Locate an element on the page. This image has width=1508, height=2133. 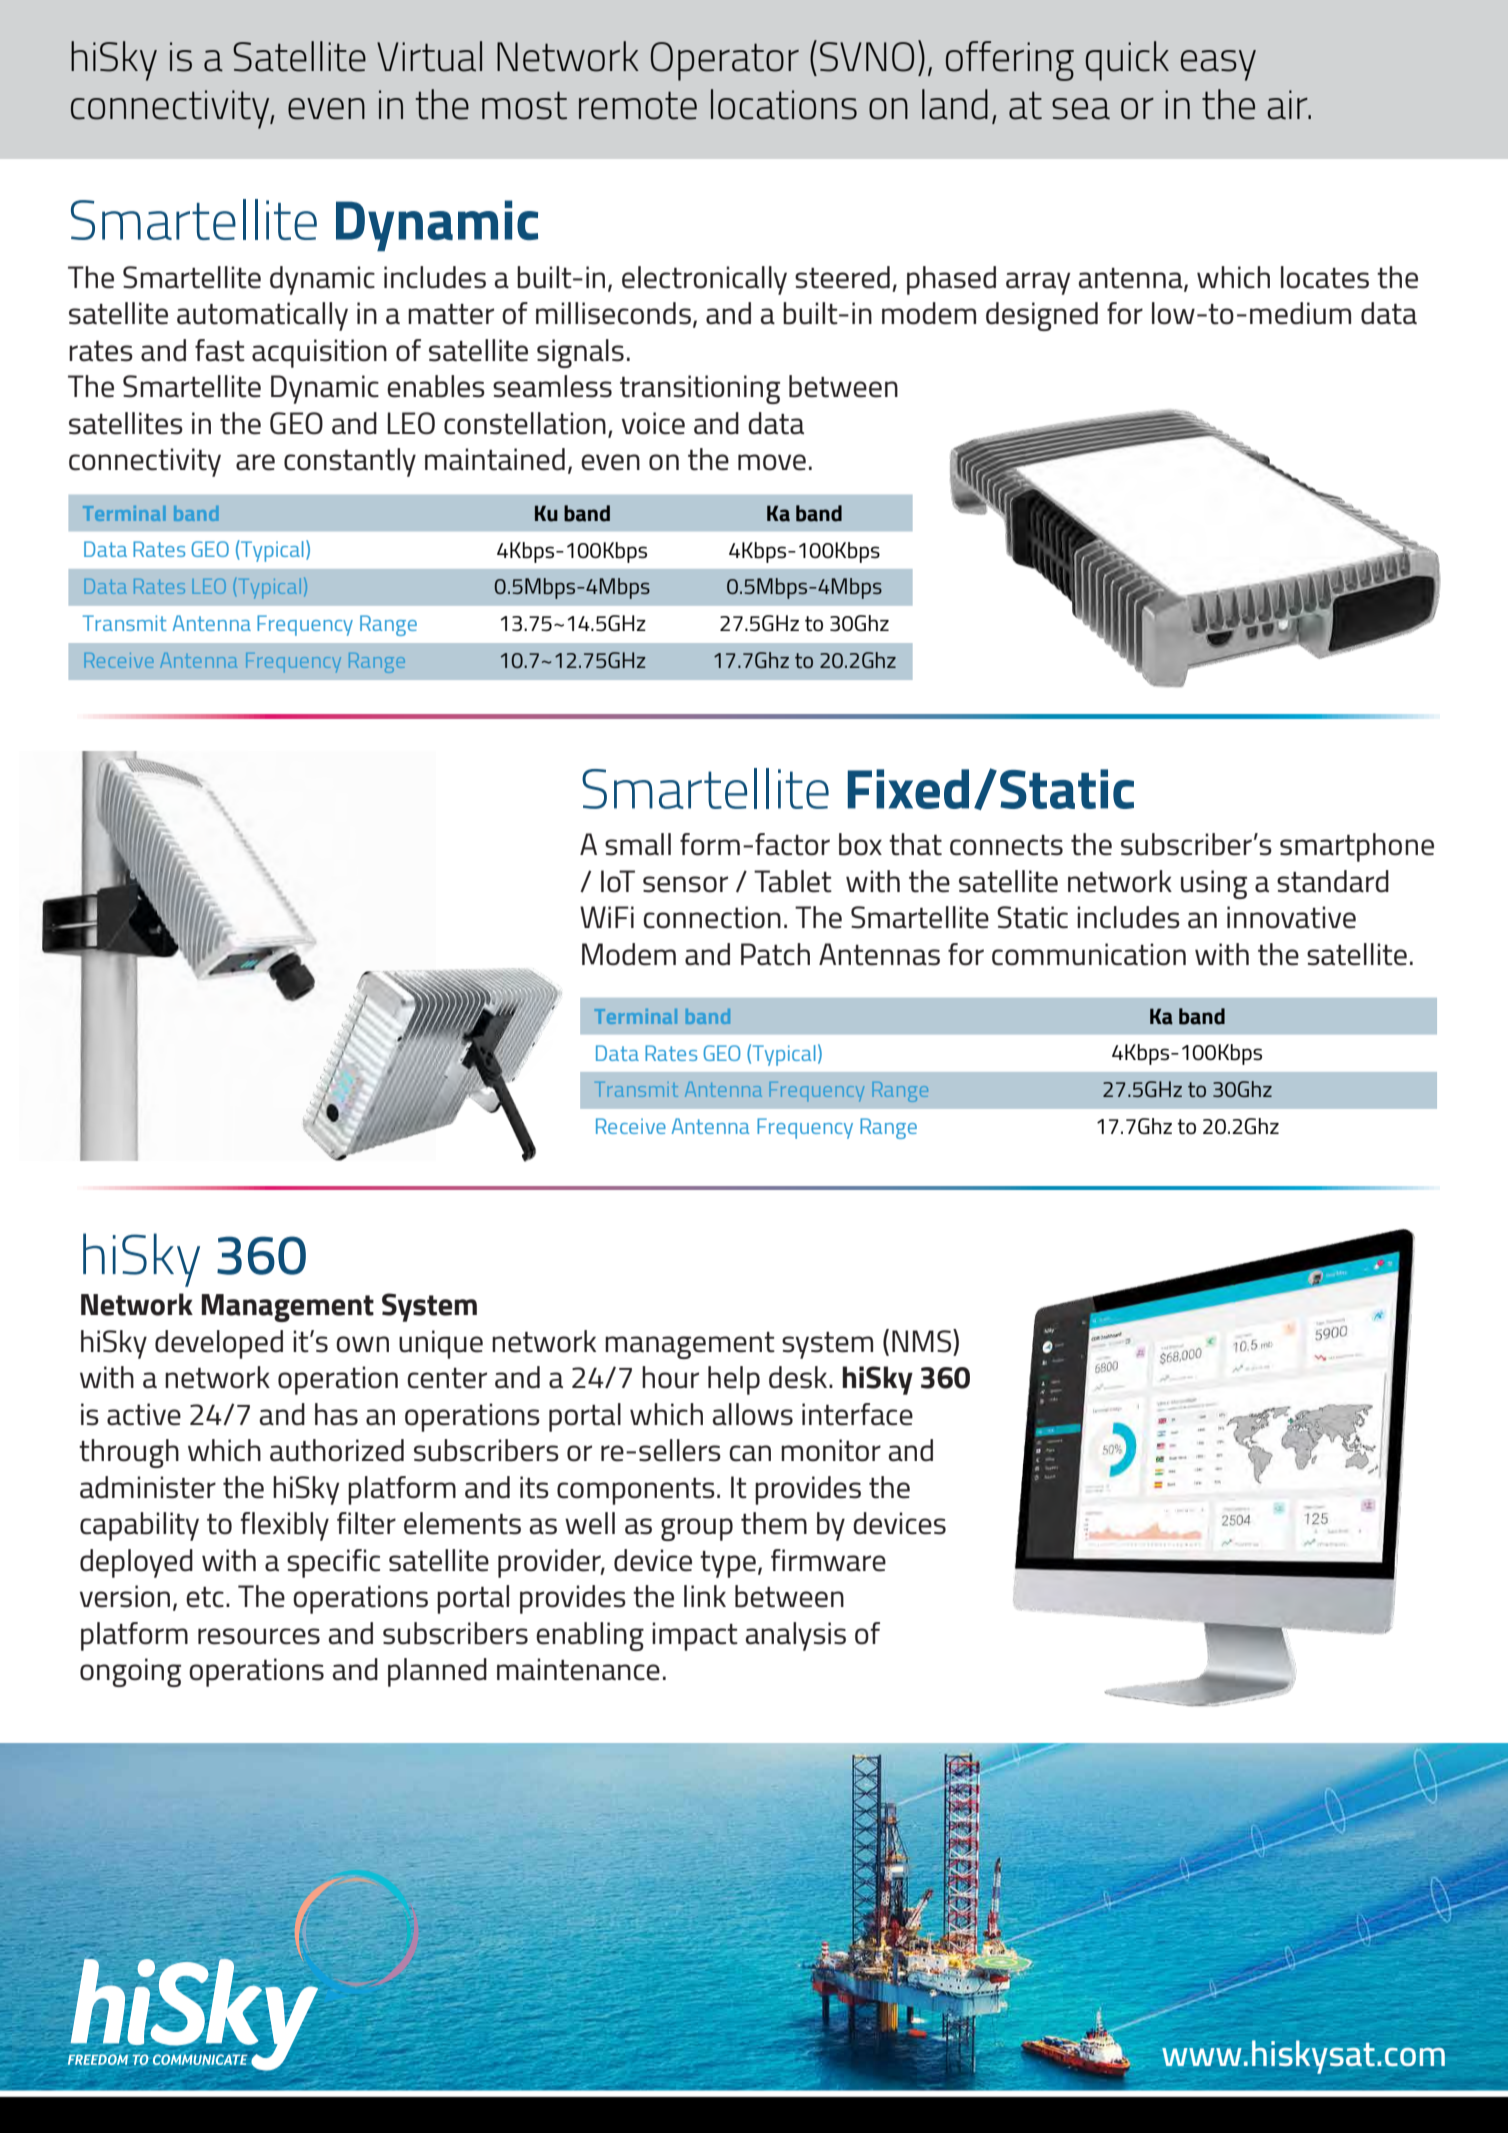
resources is located at coordinates (259, 1636).
